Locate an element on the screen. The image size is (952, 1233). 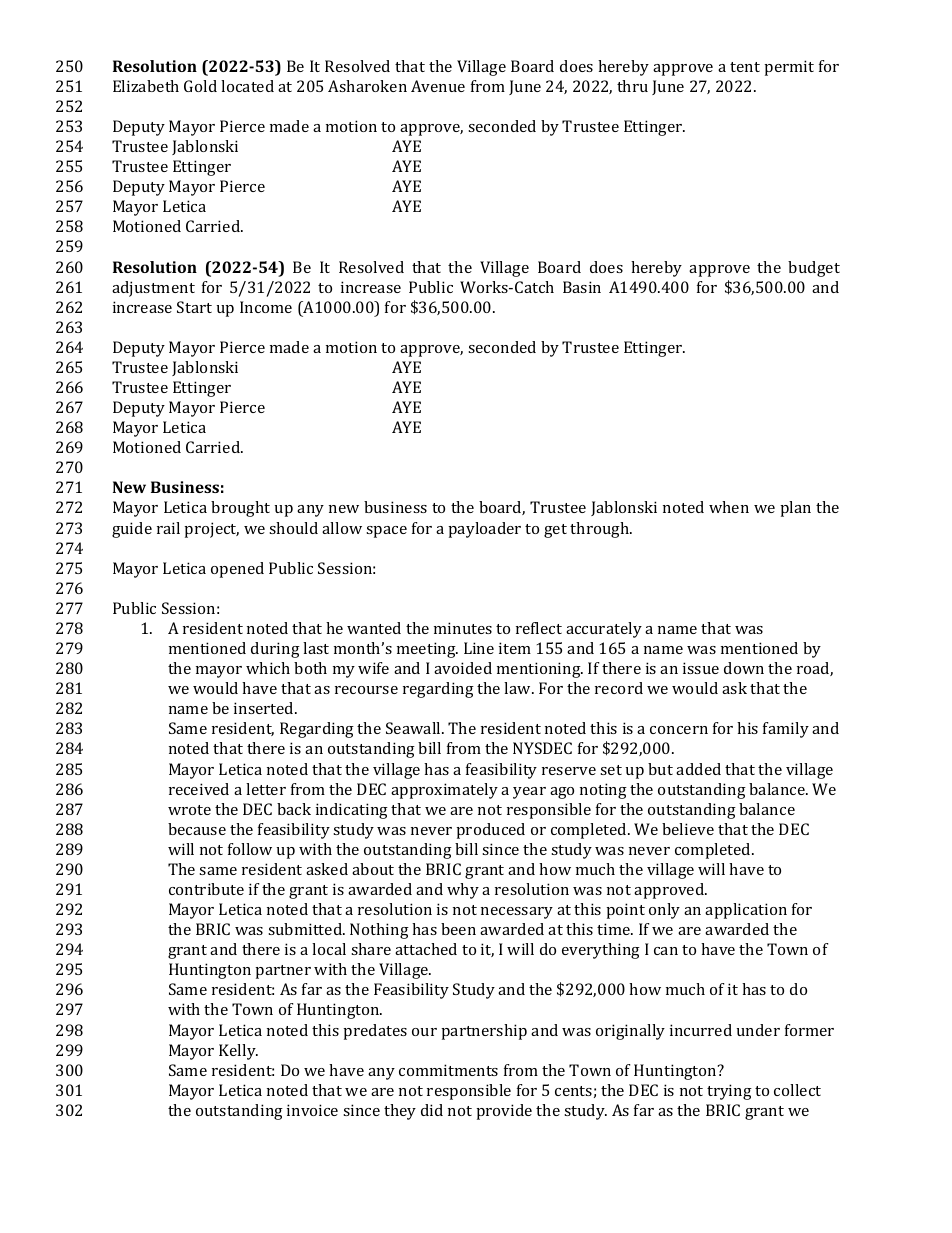
Avenue is located at coordinates (438, 86).
